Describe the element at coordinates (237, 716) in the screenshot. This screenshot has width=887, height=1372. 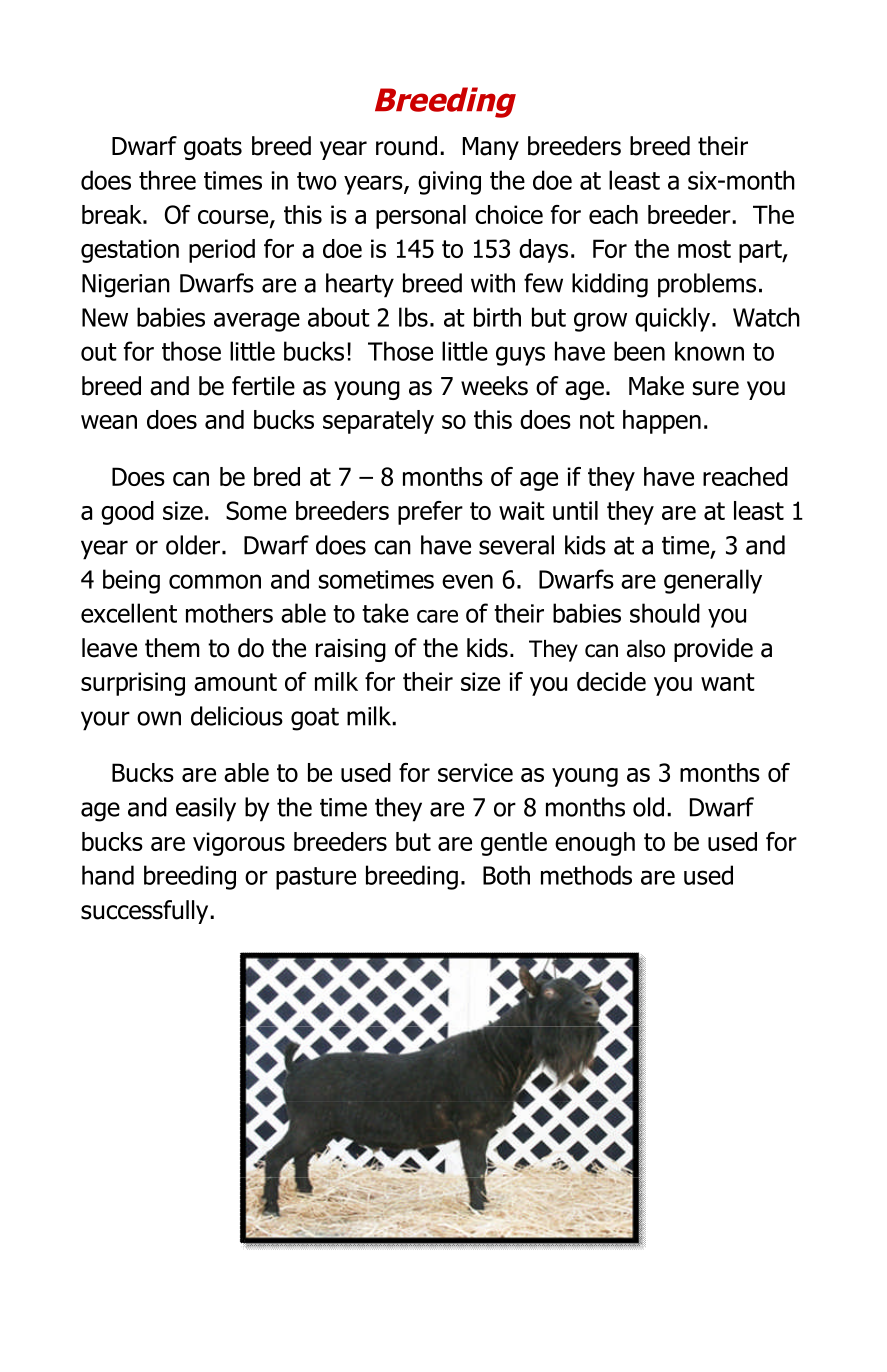
I see `delicious` at that location.
